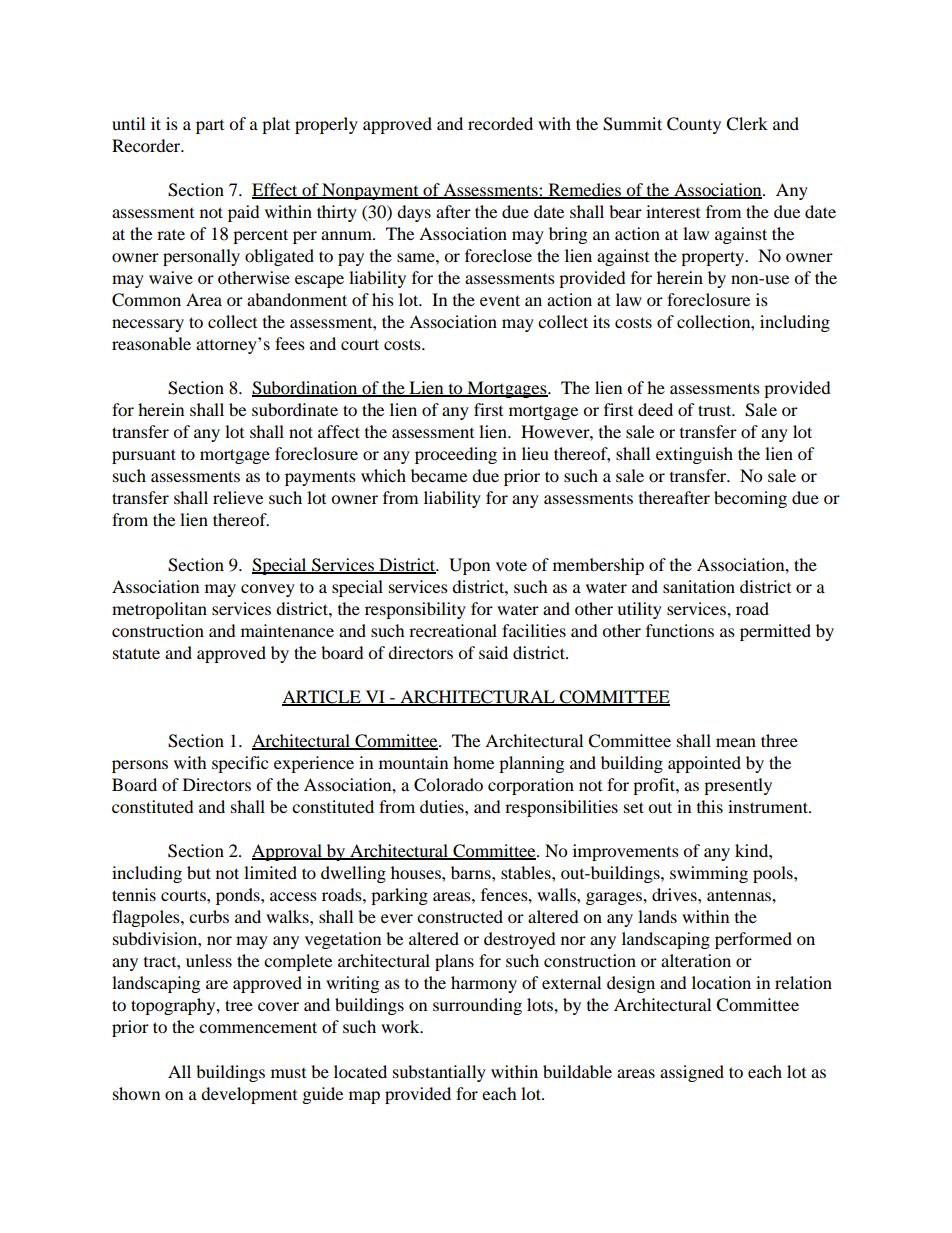  Describe the element at coordinates (692, 1073) in the page. I see `assigned` at that location.
